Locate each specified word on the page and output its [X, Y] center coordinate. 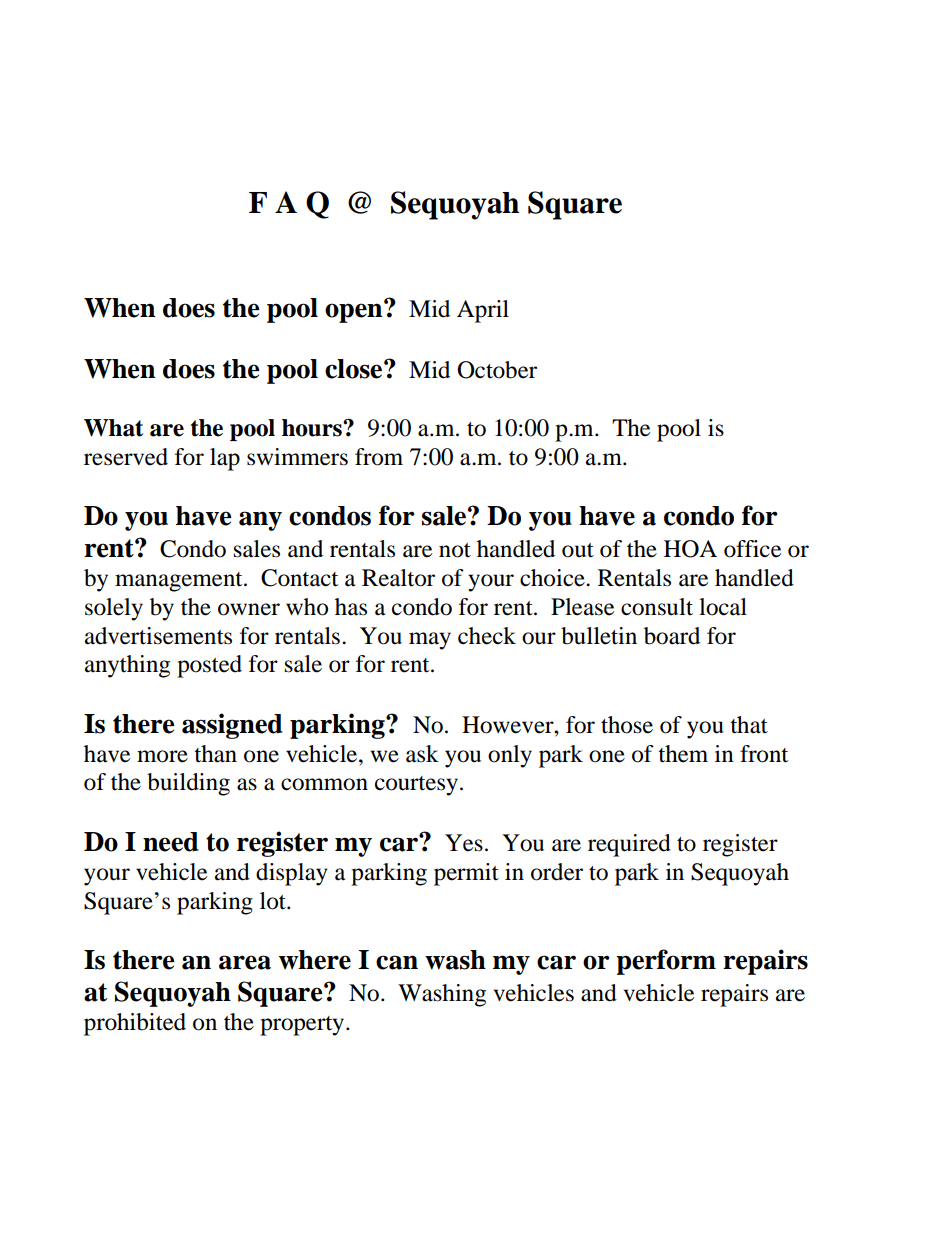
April [483, 311]
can [397, 962]
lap [225, 459]
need [170, 842]
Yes [464, 843]
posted [209, 666]
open [355, 312]
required [629, 845]
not [455, 550]
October [497, 370]
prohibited [135, 1024]
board [672, 636]
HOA [690, 549]
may [430, 641]
